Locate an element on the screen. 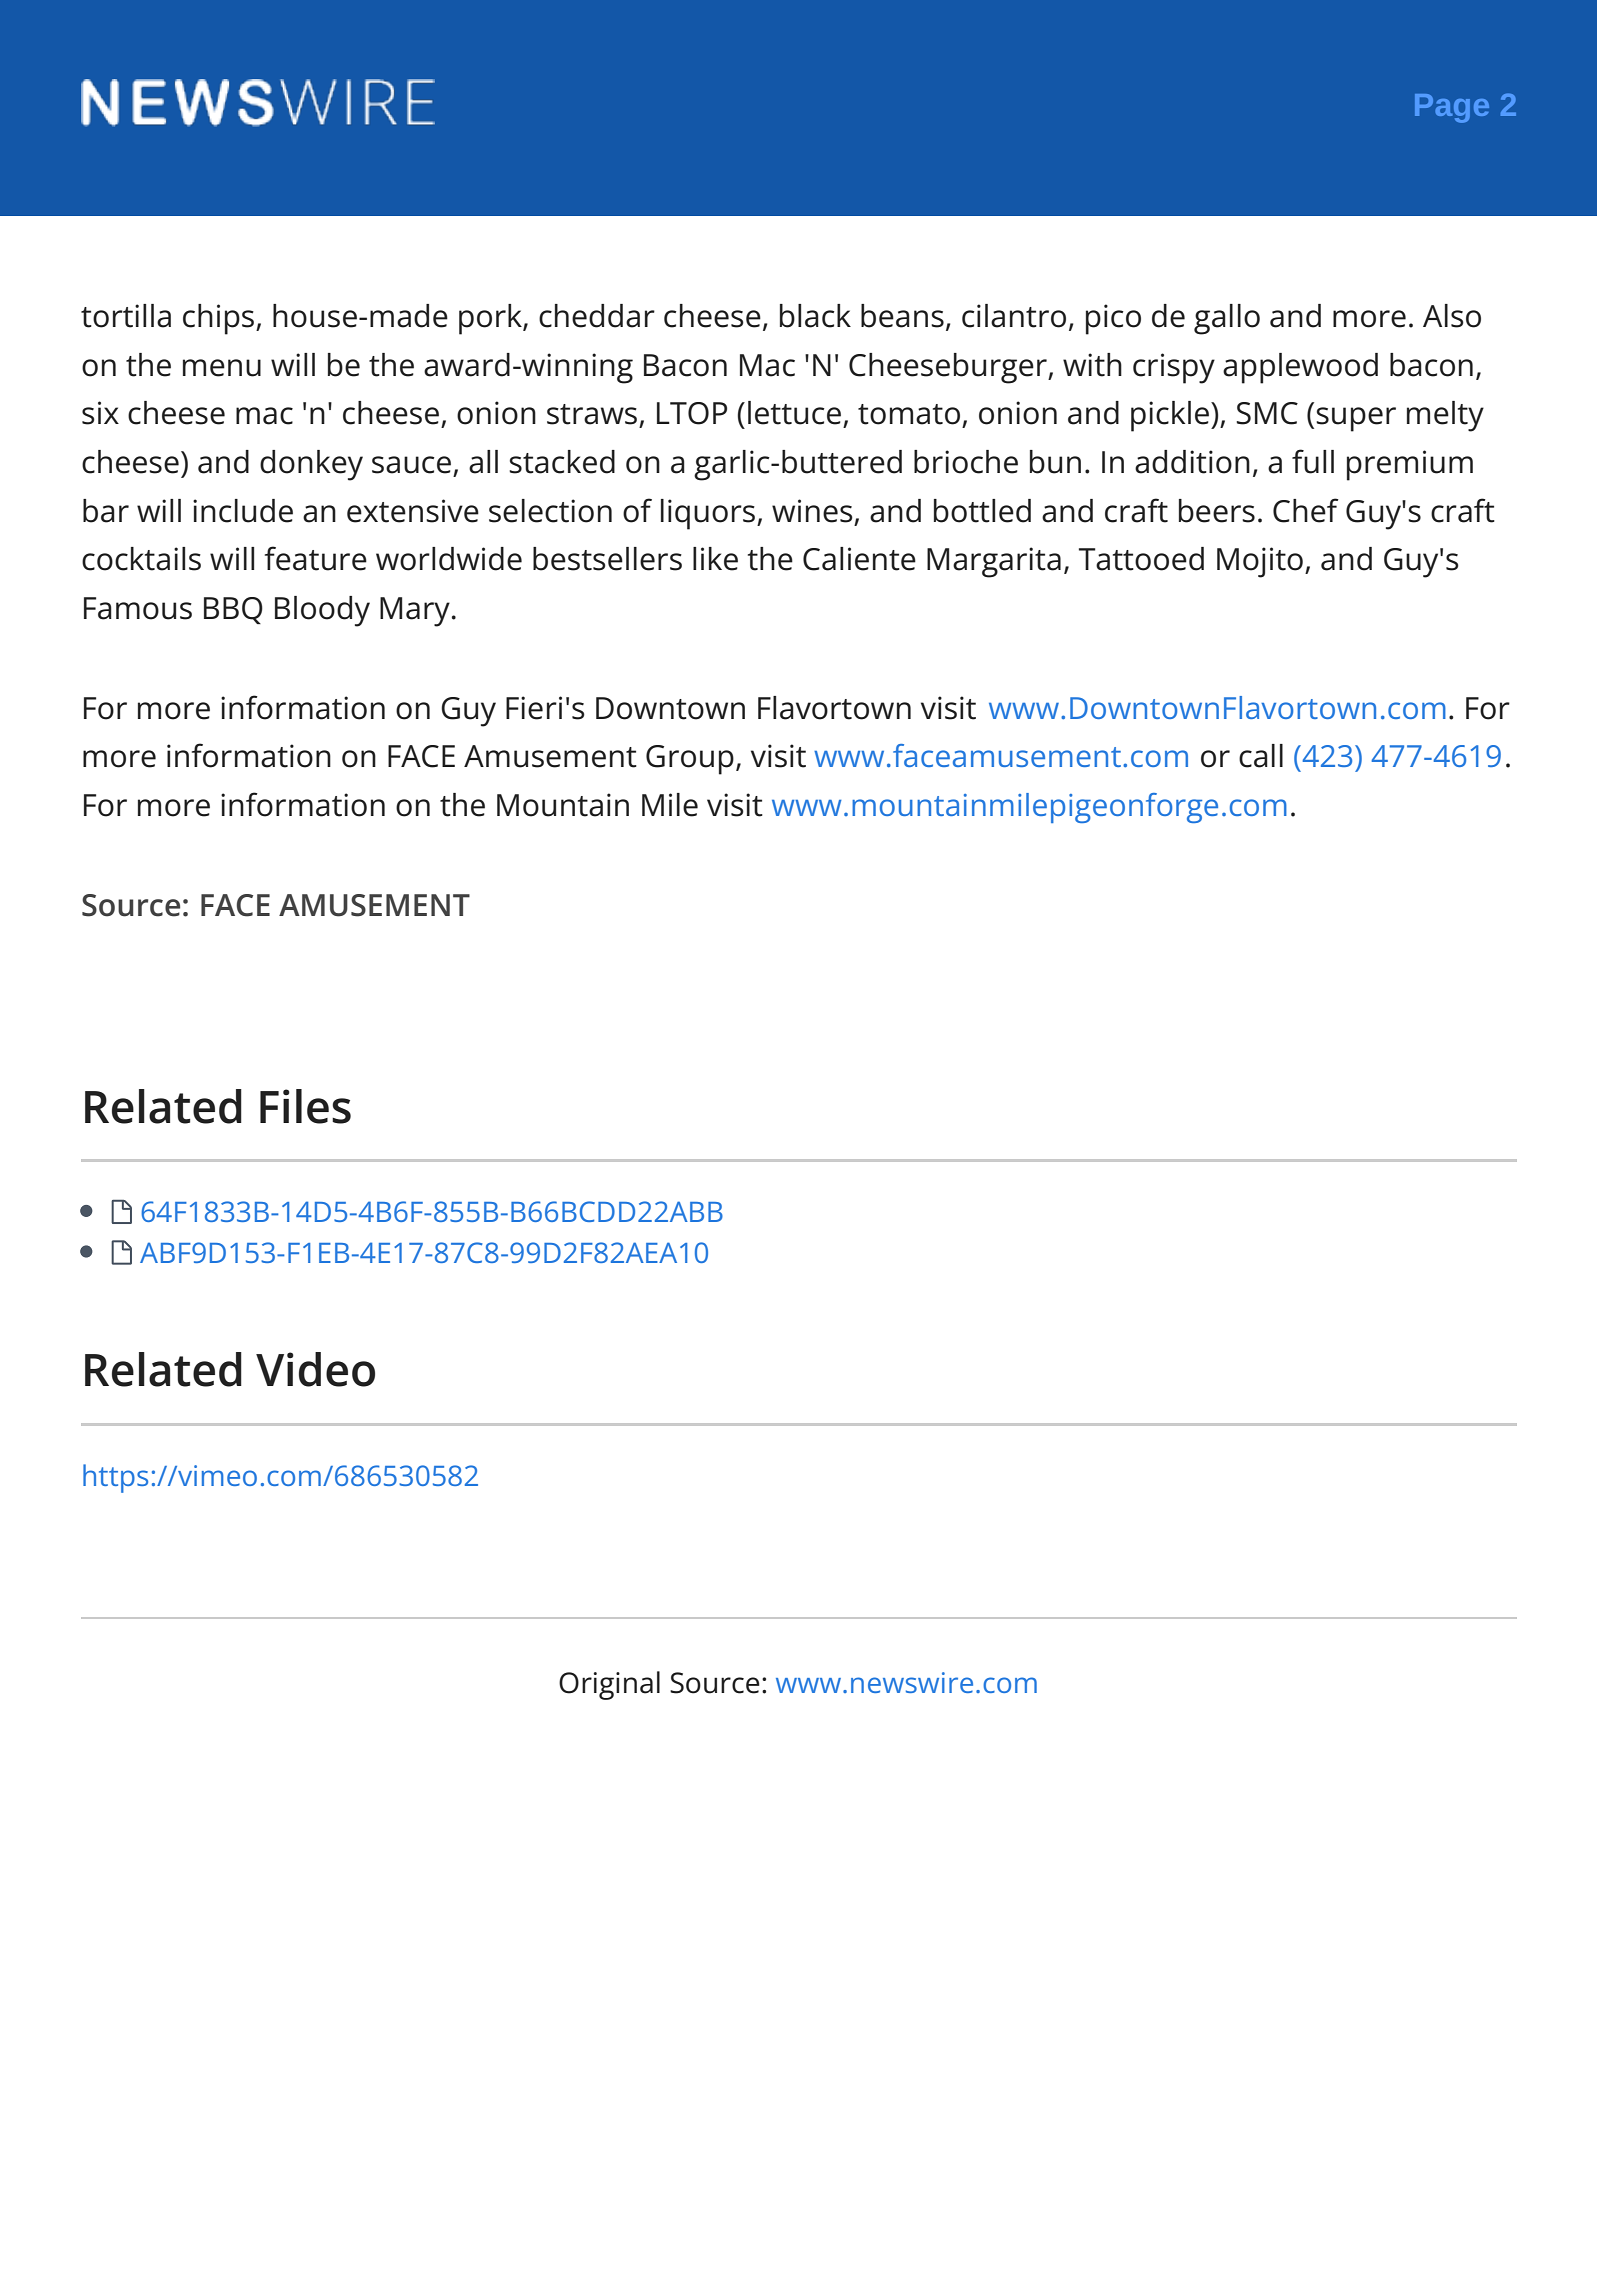 This screenshot has width=1597, height=2279. Original is located at coordinates (609, 1685).
